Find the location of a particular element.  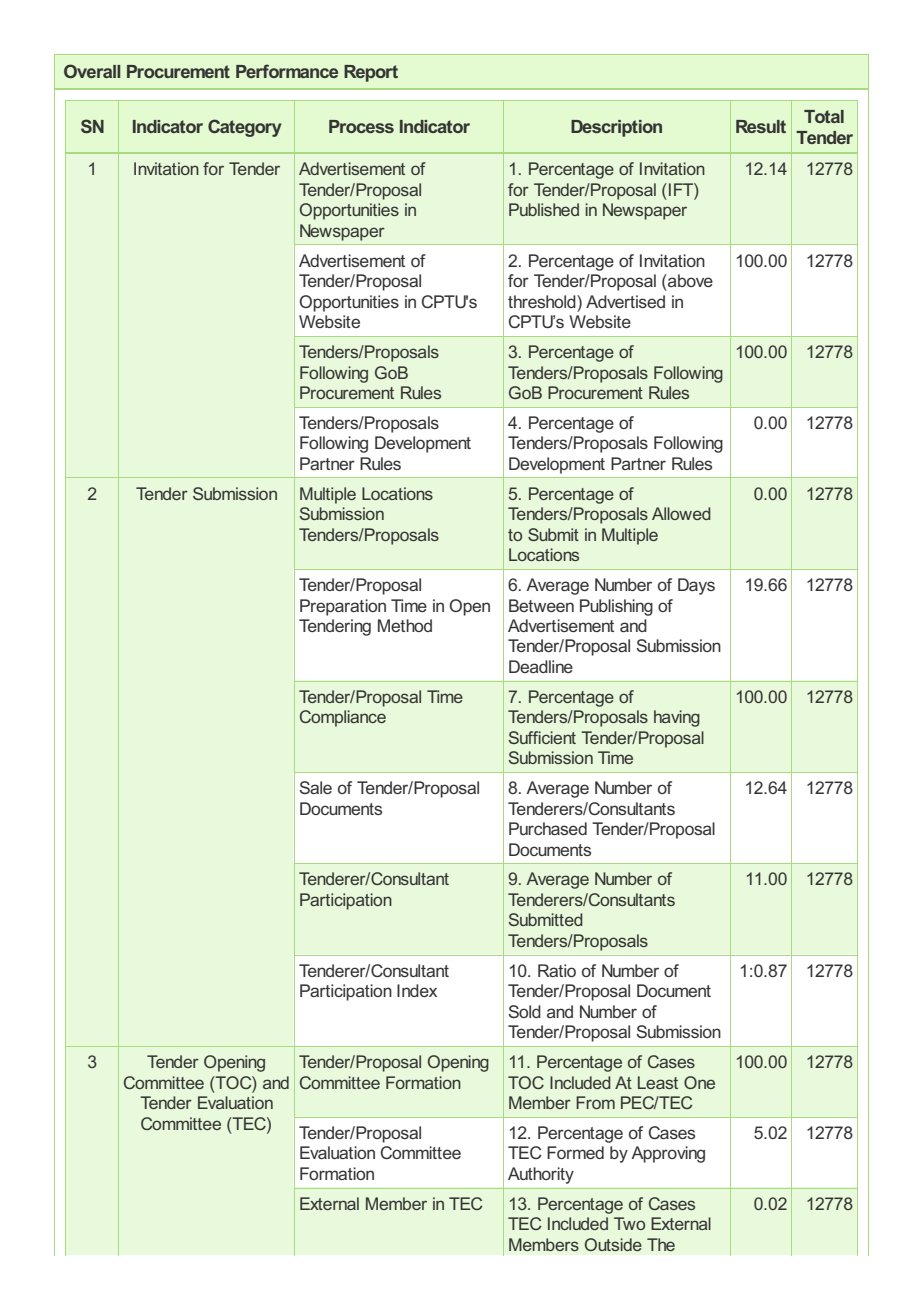

Method is located at coordinates (405, 625).
